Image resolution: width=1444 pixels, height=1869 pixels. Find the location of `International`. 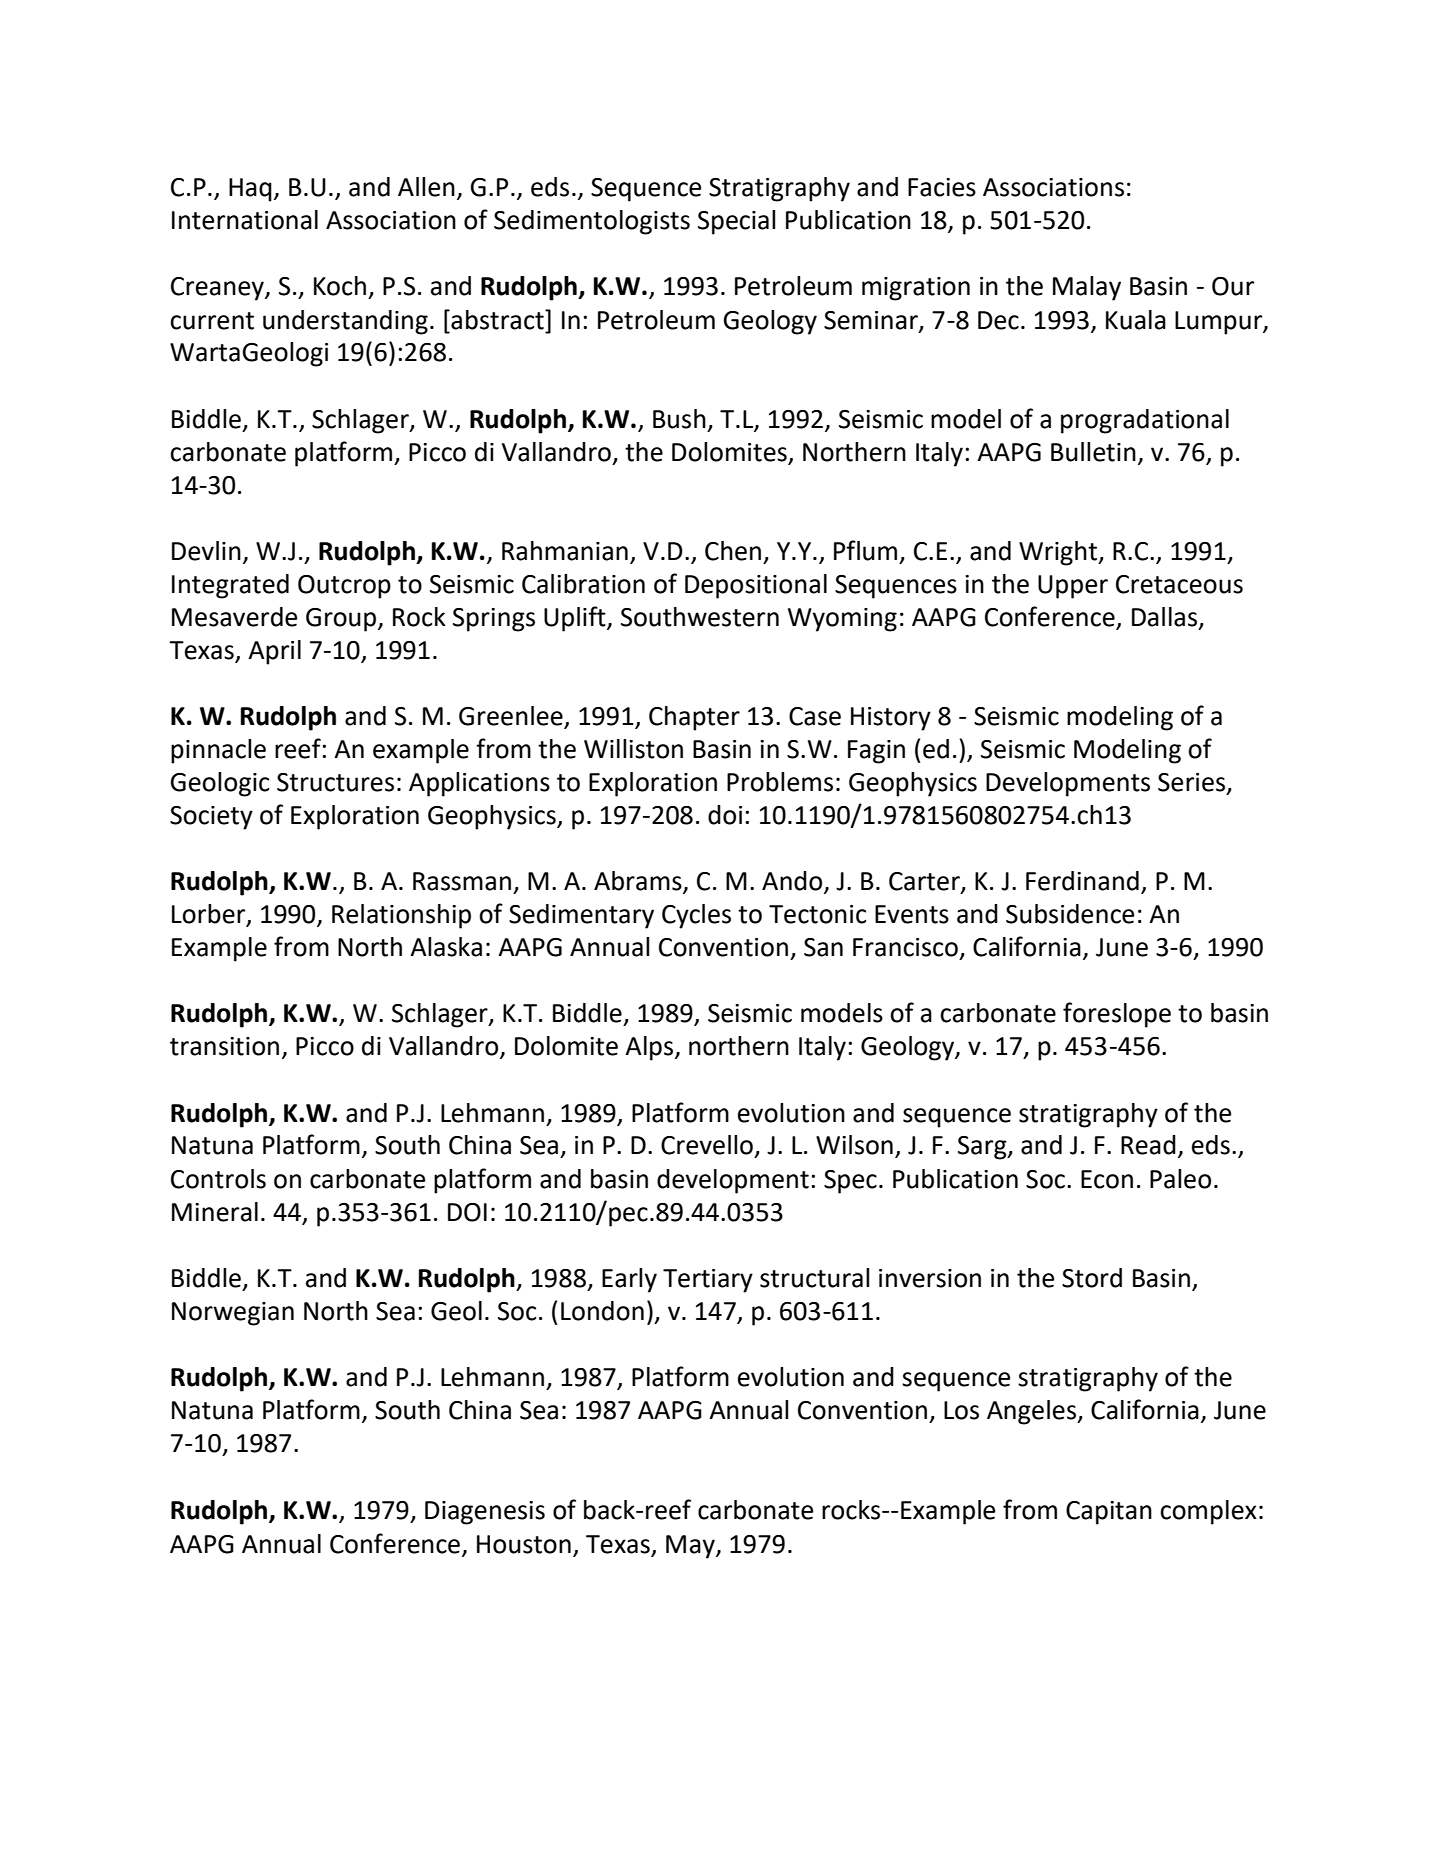

International is located at coordinates (245, 220).
